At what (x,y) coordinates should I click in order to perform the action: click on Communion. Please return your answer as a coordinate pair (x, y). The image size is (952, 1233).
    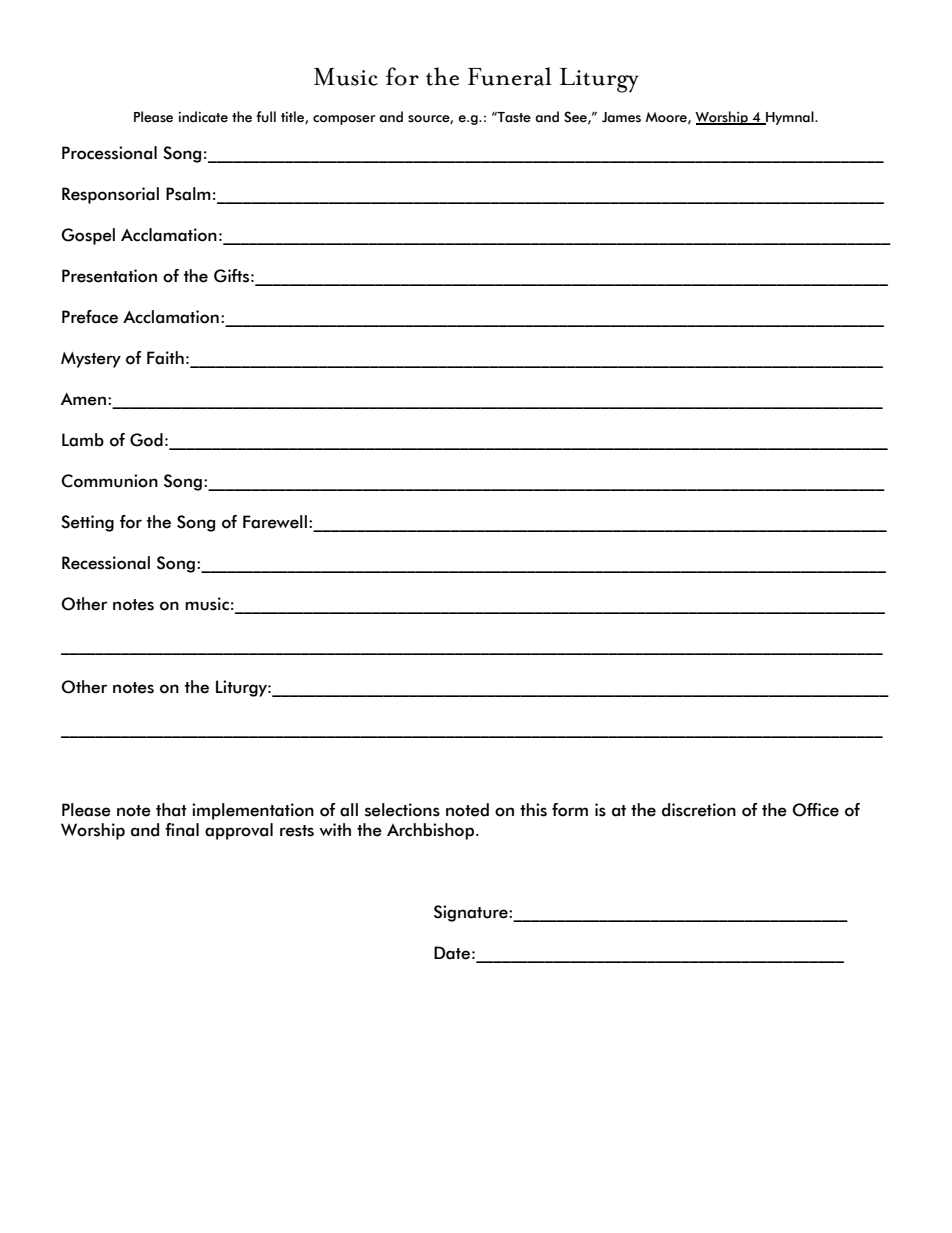
    Looking at the image, I should click on (109, 481).
